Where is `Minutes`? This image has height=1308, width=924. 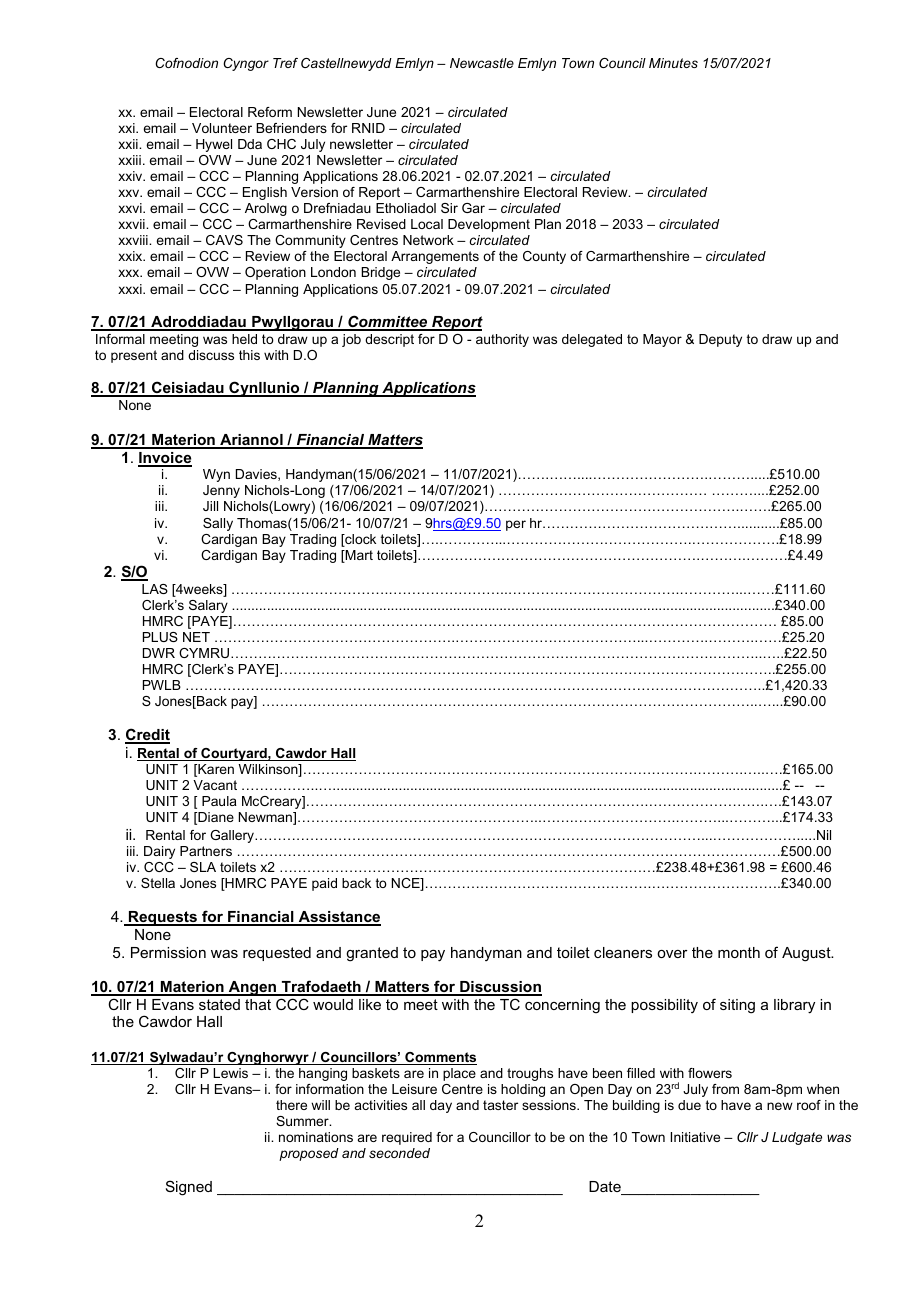 Minutes is located at coordinates (673, 63).
